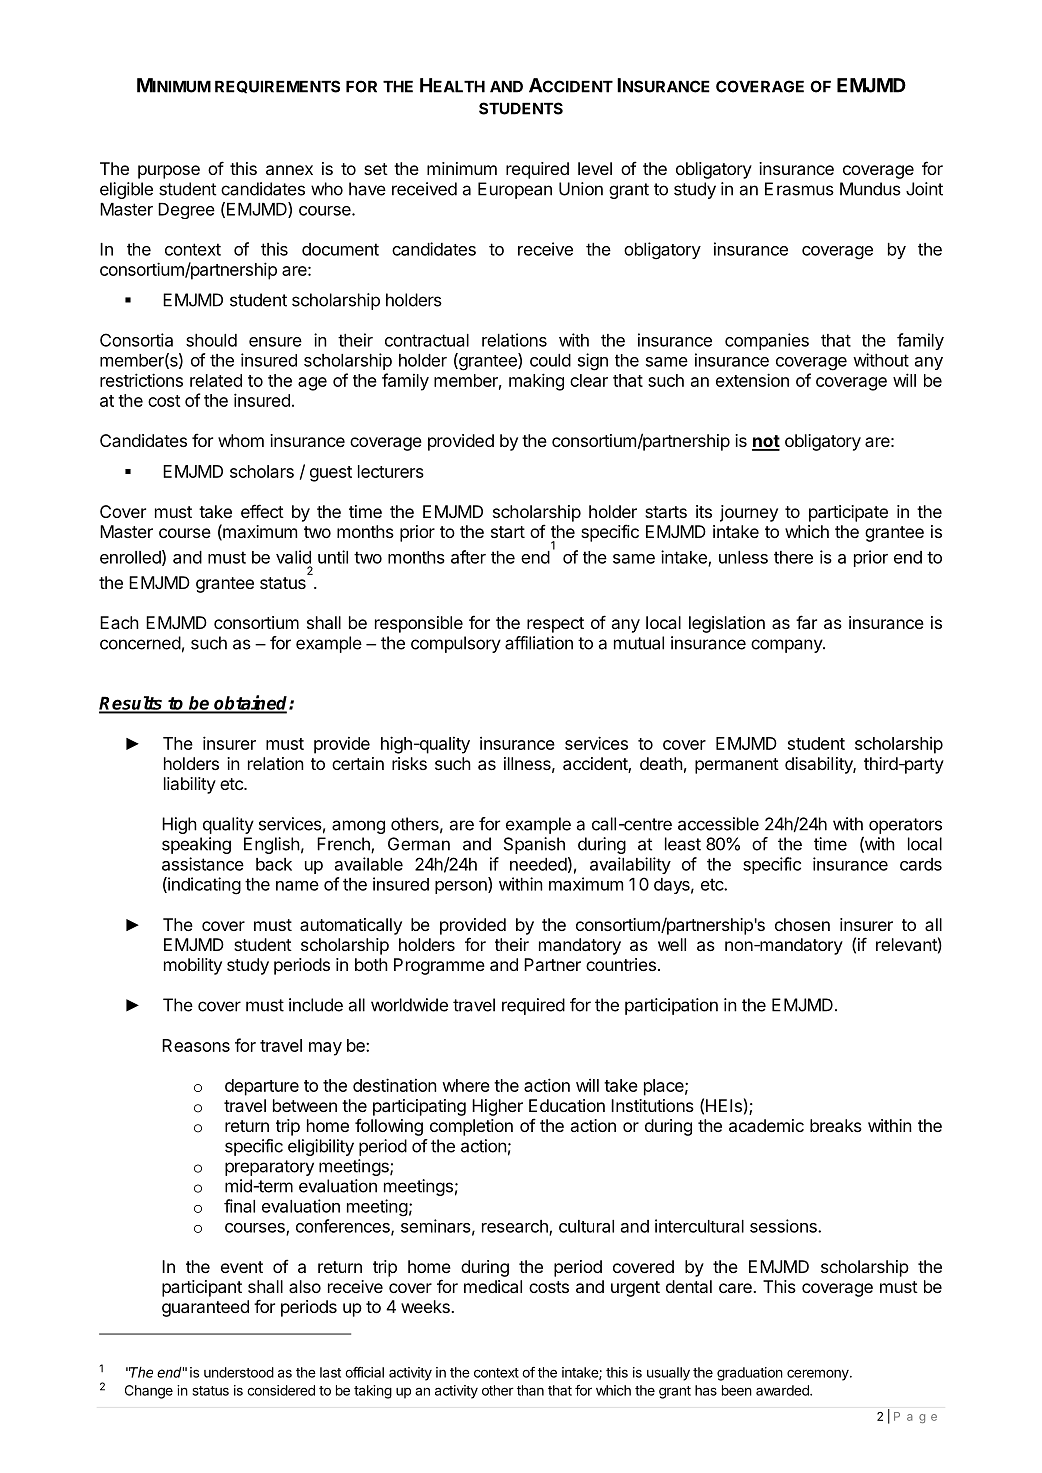 The image size is (1042, 1473). Describe the element at coordinates (190, 785) in the screenshot. I see `liability` at that location.
